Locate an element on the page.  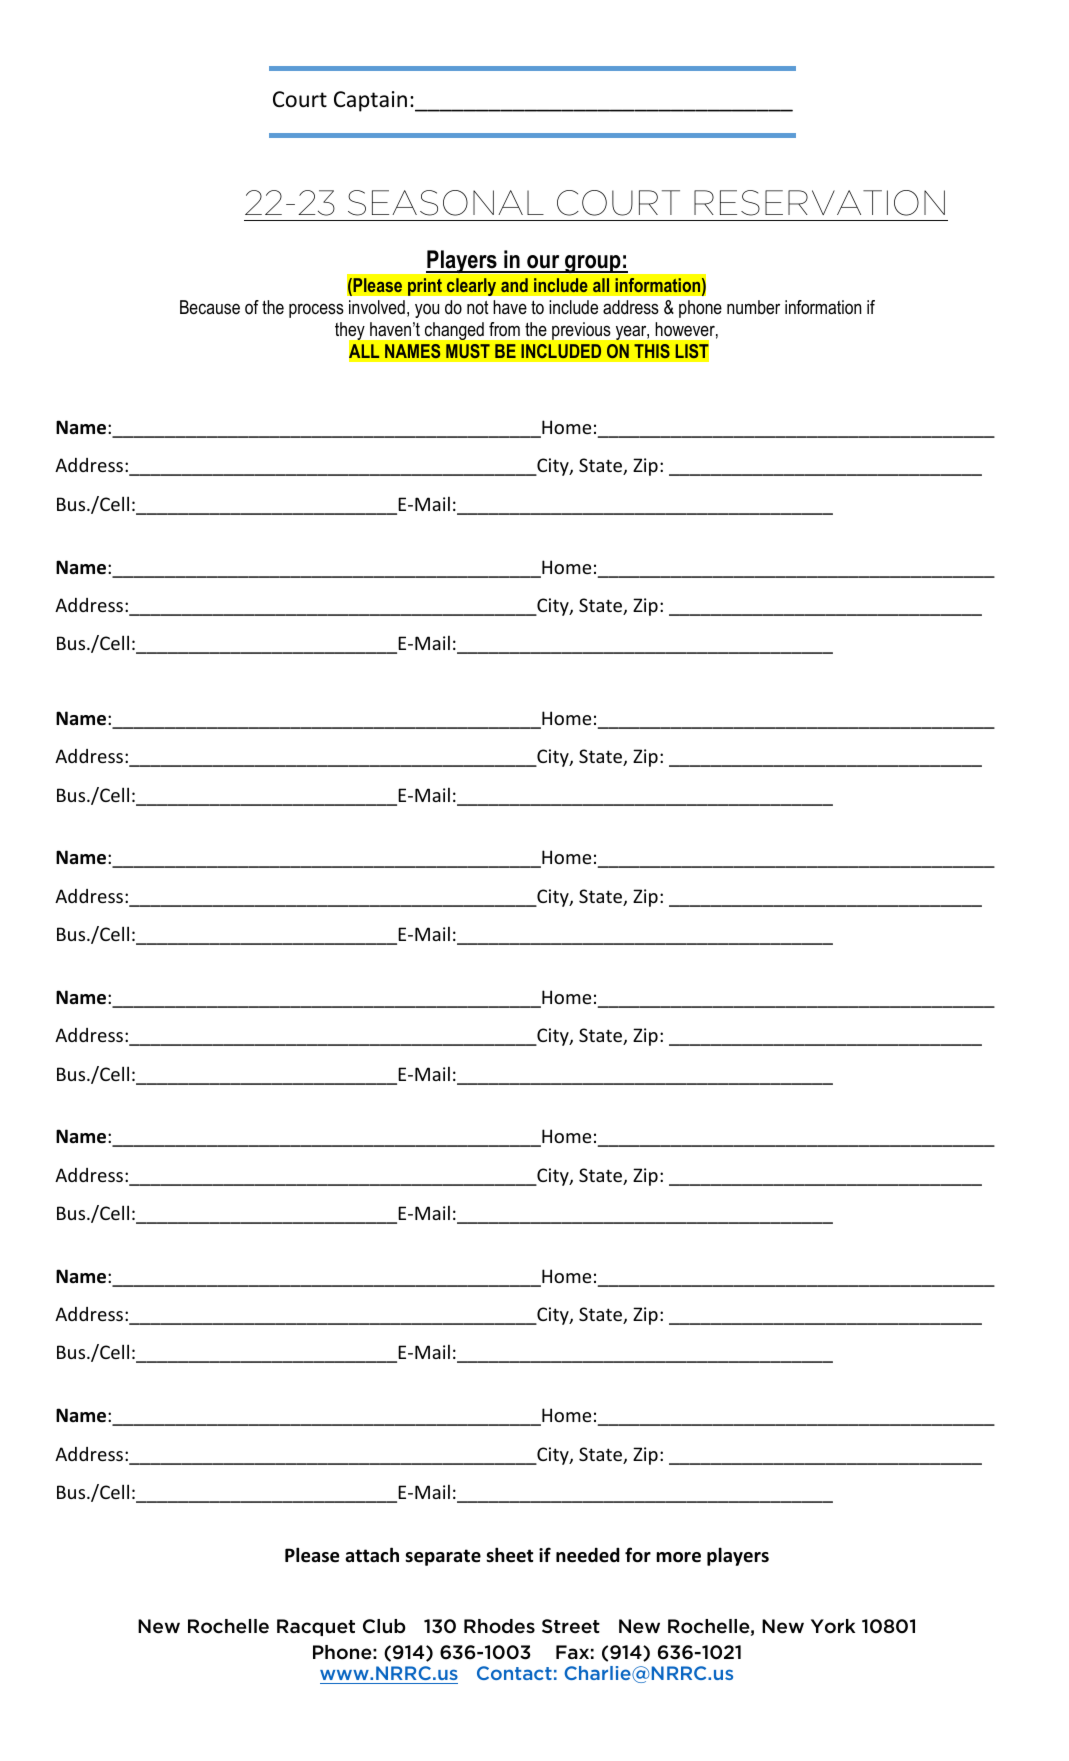
needed is located at coordinates (588, 1555).
